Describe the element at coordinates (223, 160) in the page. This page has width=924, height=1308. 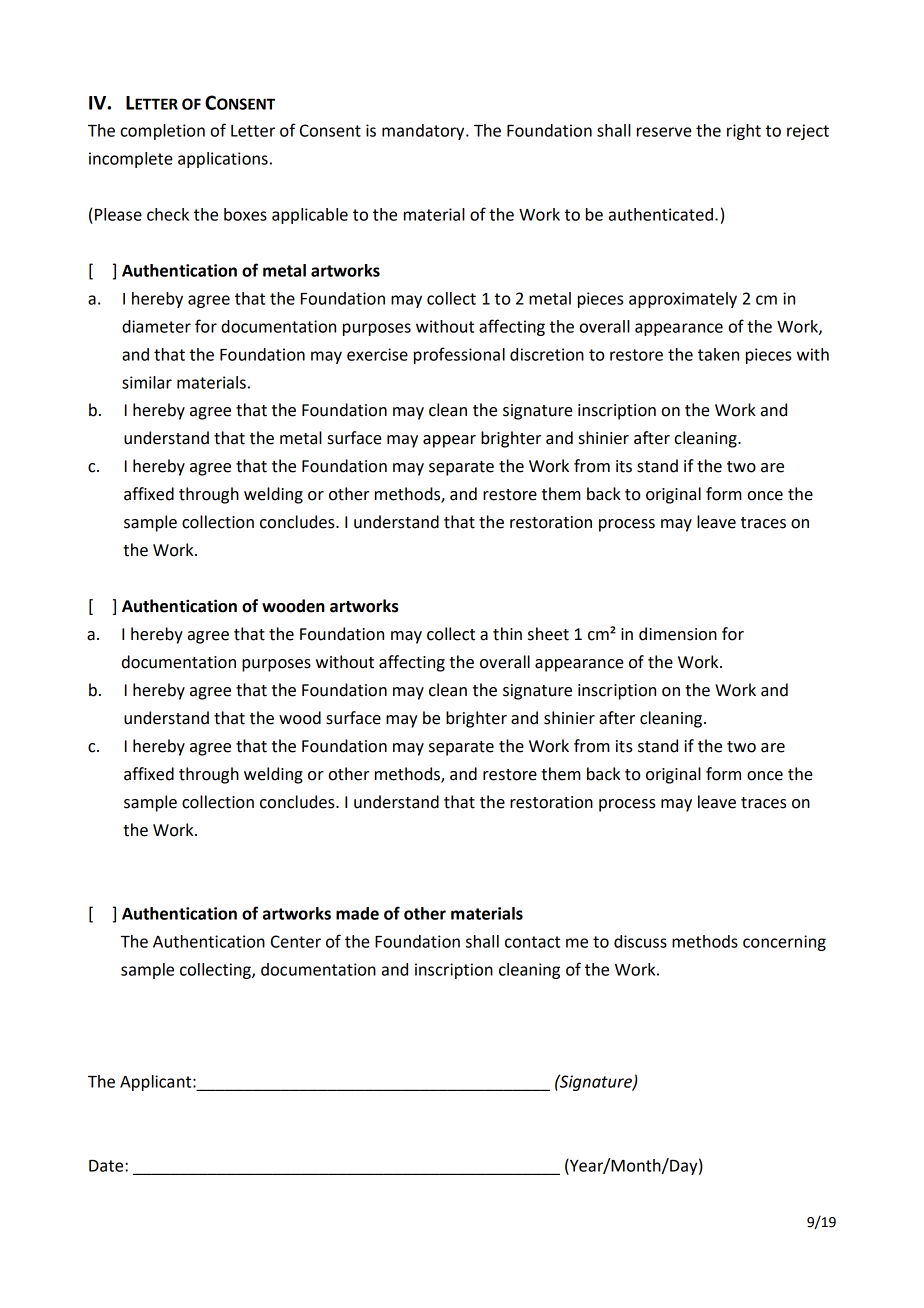
I see `applications` at that location.
